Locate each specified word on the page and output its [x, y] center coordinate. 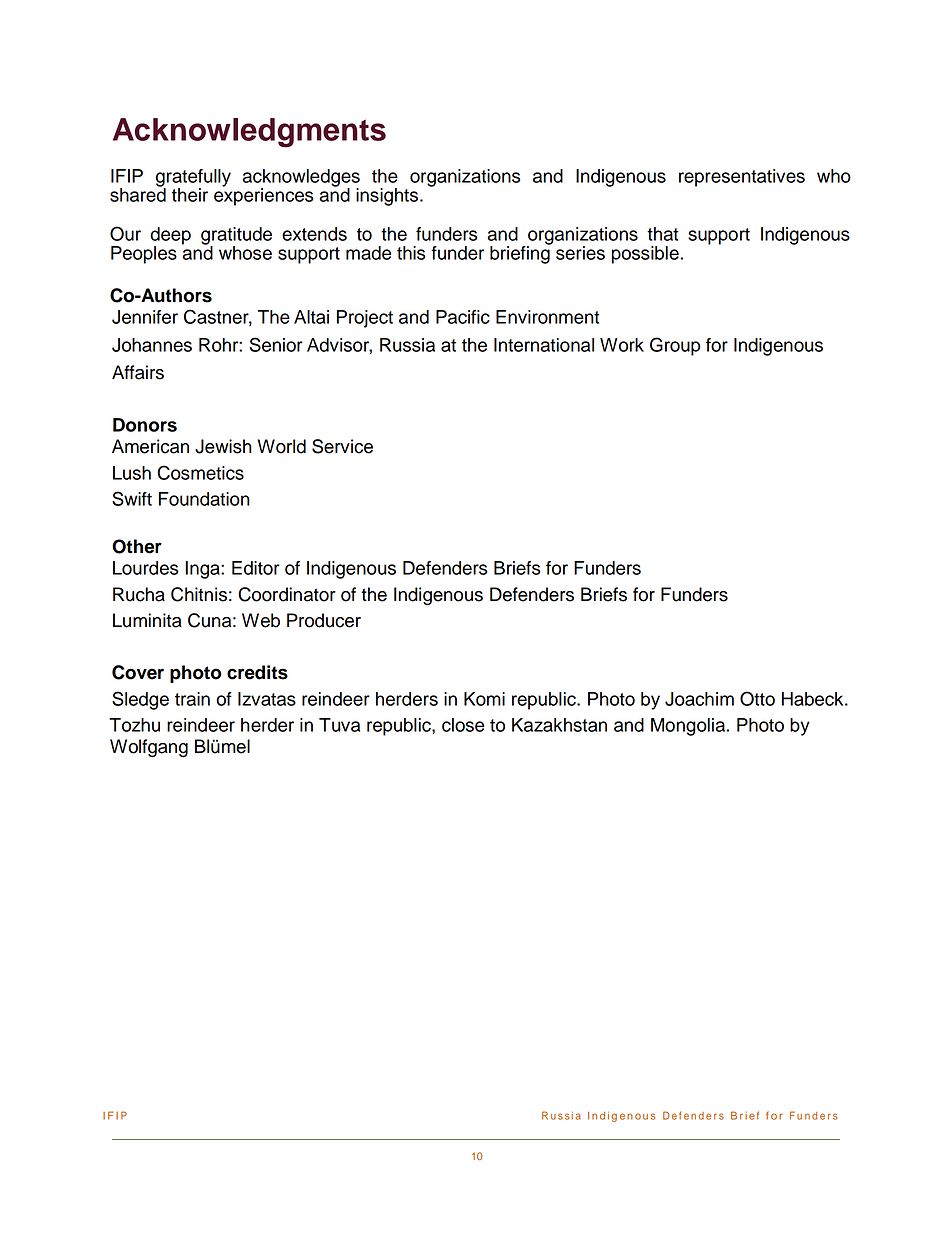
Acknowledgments [249, 133]
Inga [203, 570]
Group [675, 346]
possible [645, 255]
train [192, 699]
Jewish [223, 446]
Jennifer [145, 317]
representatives [742, 178]
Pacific [463, 317]
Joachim [699, 699]
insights [388, 197]
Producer [324, 620]
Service [342, 446]
